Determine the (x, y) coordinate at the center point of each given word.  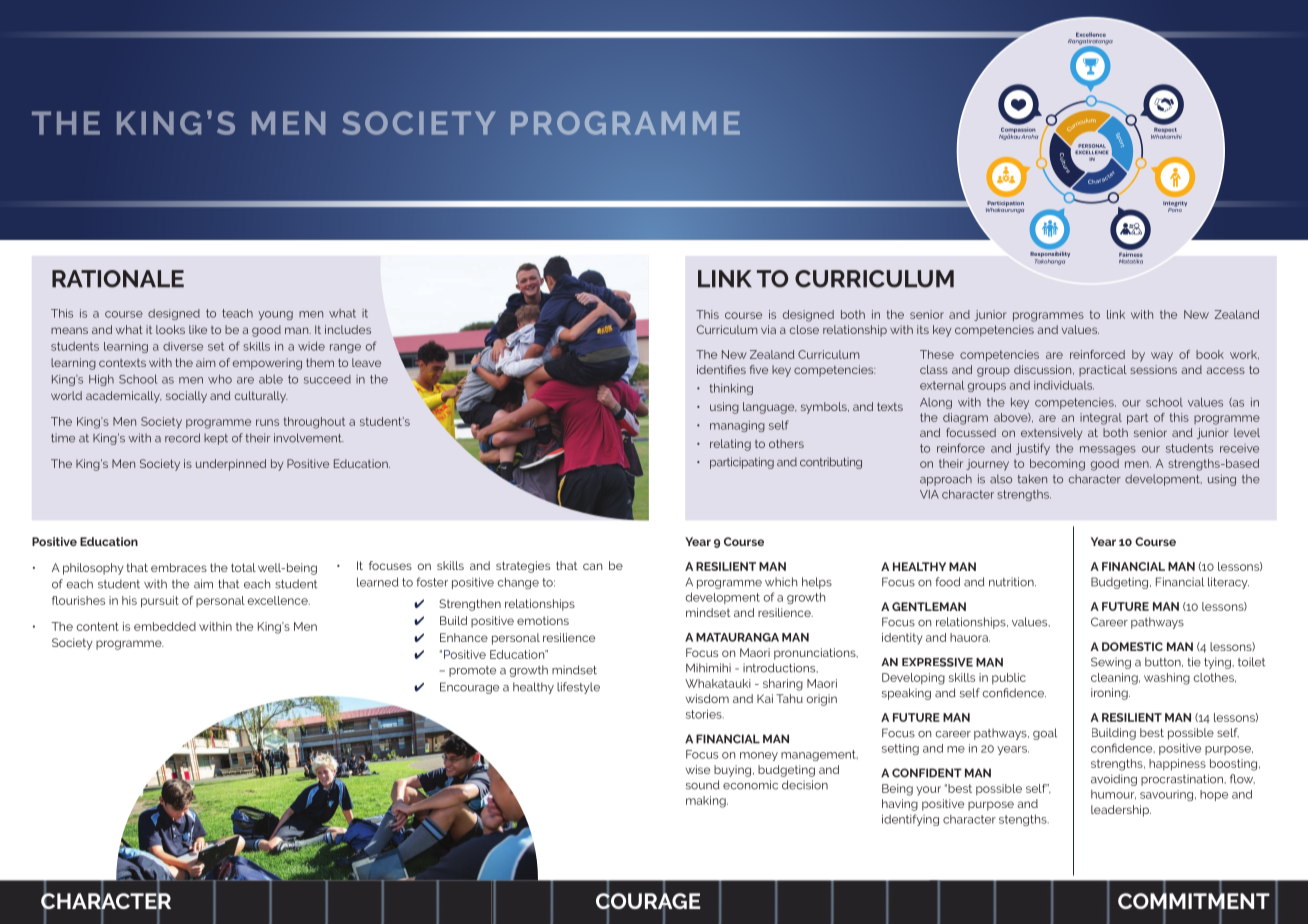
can (592, 566)
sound (702, 785)
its (923, 329)
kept (216, 439)
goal (1045, 734)
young (275, 315)
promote (472, 671)
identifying (910, 820)
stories (705, 714)
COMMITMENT (1194, 901)
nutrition (1012, 582)
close (804, 329)
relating (730, 445)
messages (1108, 450)
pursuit (160, 602)
